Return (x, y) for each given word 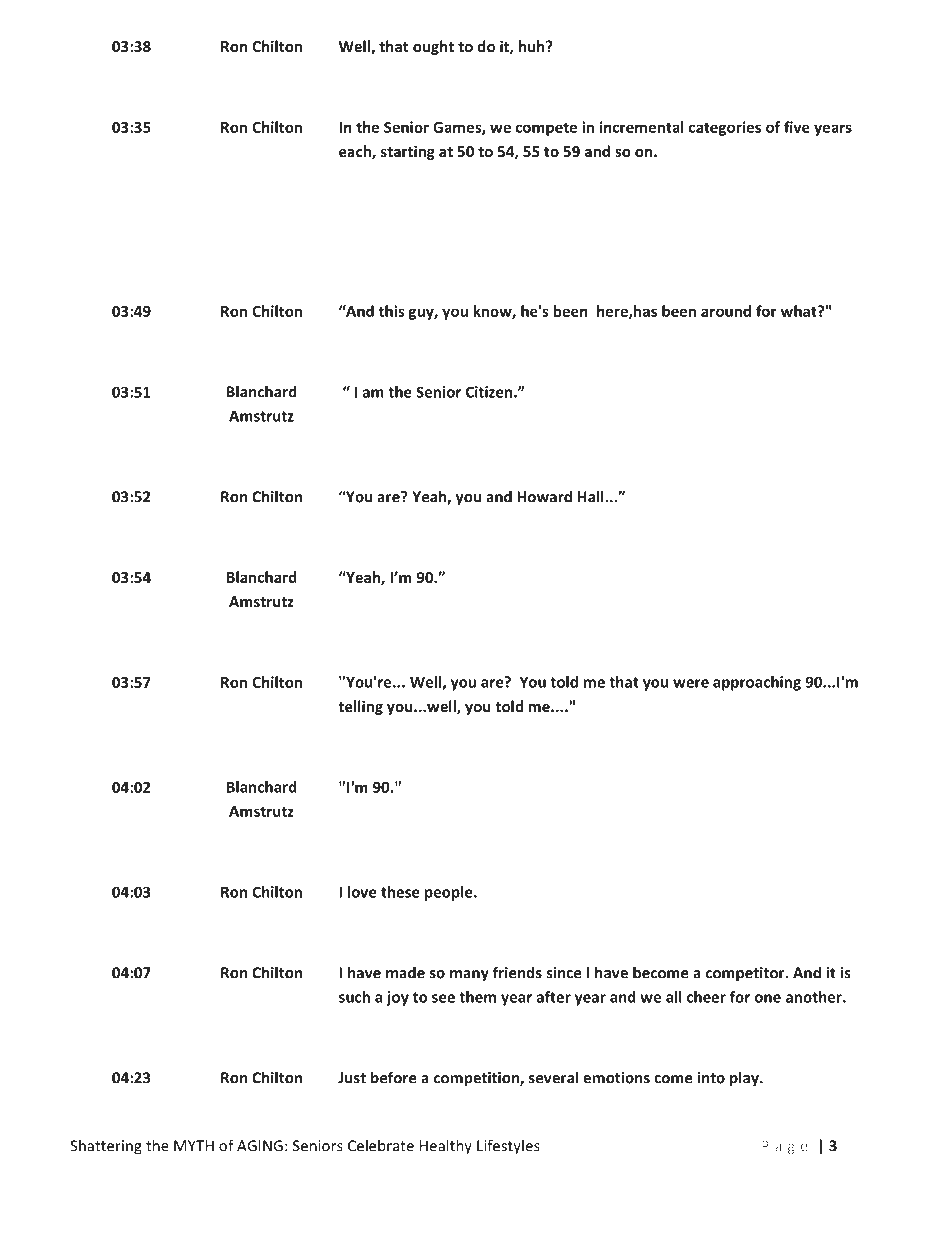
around (726, 311)
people (450, 893)
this (391, 311)
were (691, 683)
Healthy (446, 1146)
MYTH (194, 1146)
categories (725, 128)
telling (361, 707)
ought (433, 47)
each (356, 152)
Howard (544, 496)
